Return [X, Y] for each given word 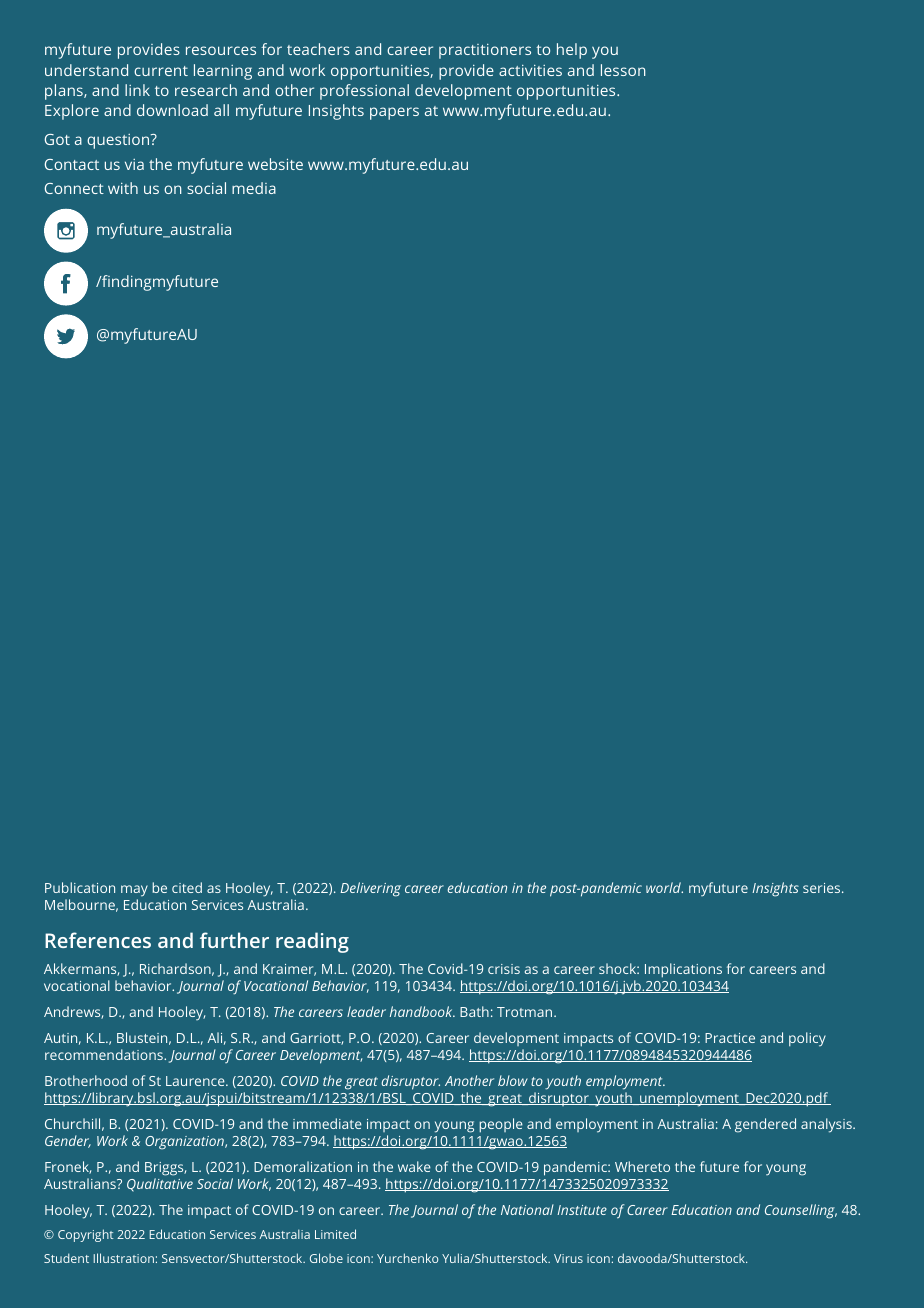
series [823, 888]
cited [187, 887]
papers [394, 113]
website [275, 164]
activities [530, 70]
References [98, 940]
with [123, 188]
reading [312, 942]
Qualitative [160, 1185]
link [137, 90]
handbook [422, 1011]
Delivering [370, 889]
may [134, 891]
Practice [730, 1038]
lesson [623, 70]
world [664, 887]
